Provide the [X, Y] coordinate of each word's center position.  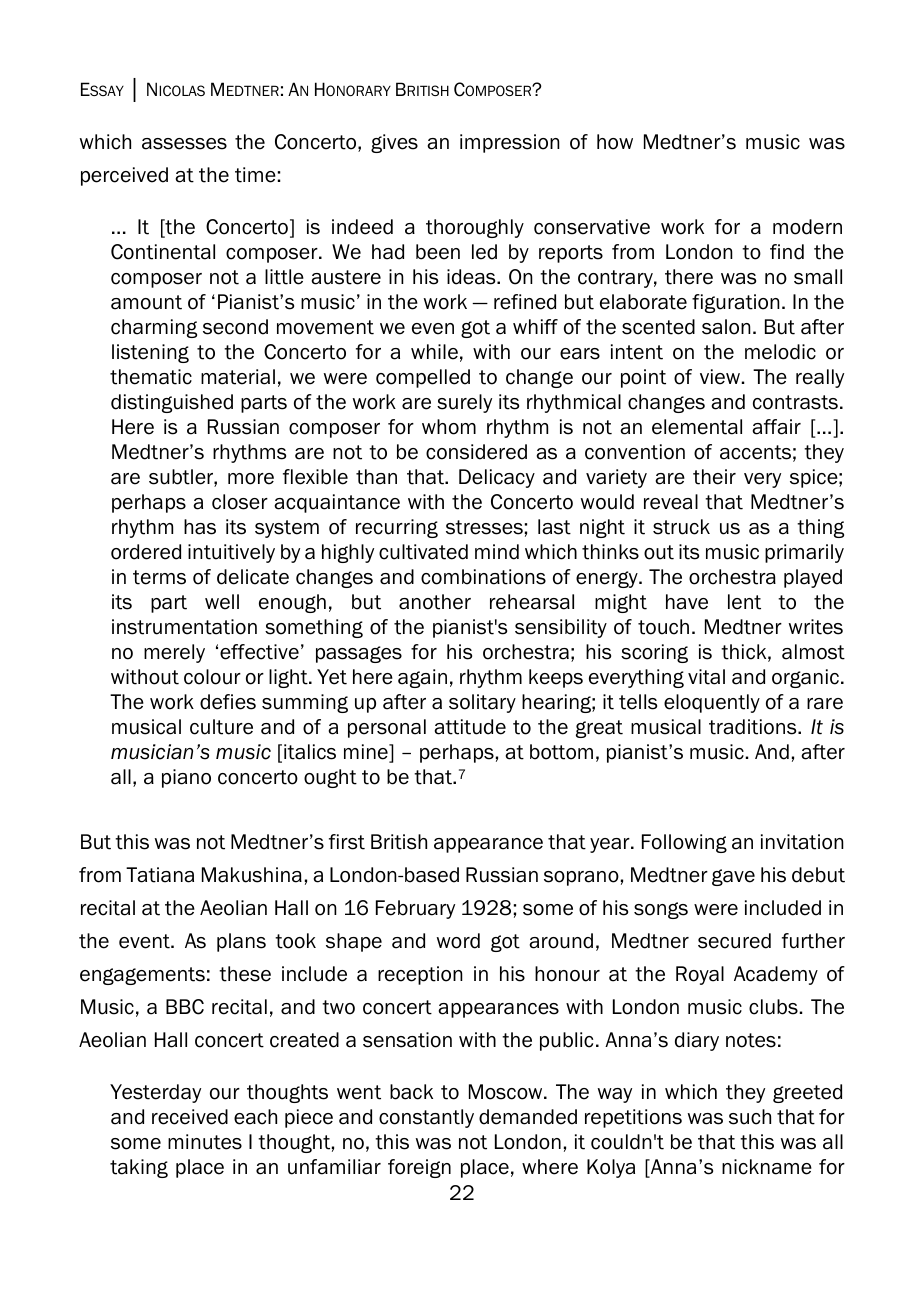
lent [744, 602]
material [238, 377]
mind [497, 552]
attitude [470, 727]
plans [241, 942]
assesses [184, 144]
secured [734, 941]
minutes [205, 1142]
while [434, 352]
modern [807, 227]
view [720, 377]
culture [221, 727]
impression [510, 143]
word [458, 941]
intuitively [231, 553]
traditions [754, 727]
